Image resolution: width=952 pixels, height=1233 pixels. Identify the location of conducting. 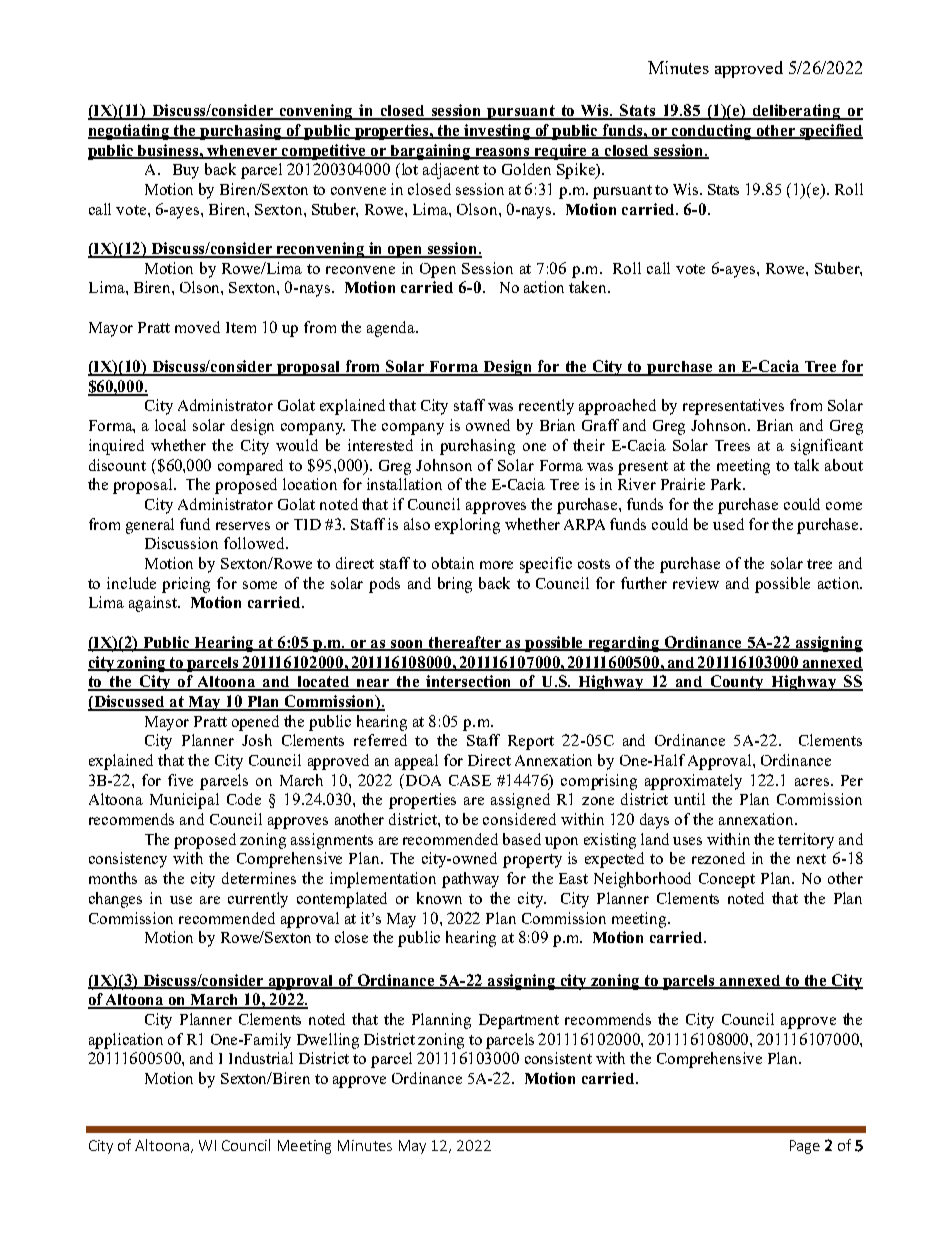
(712, 132).
